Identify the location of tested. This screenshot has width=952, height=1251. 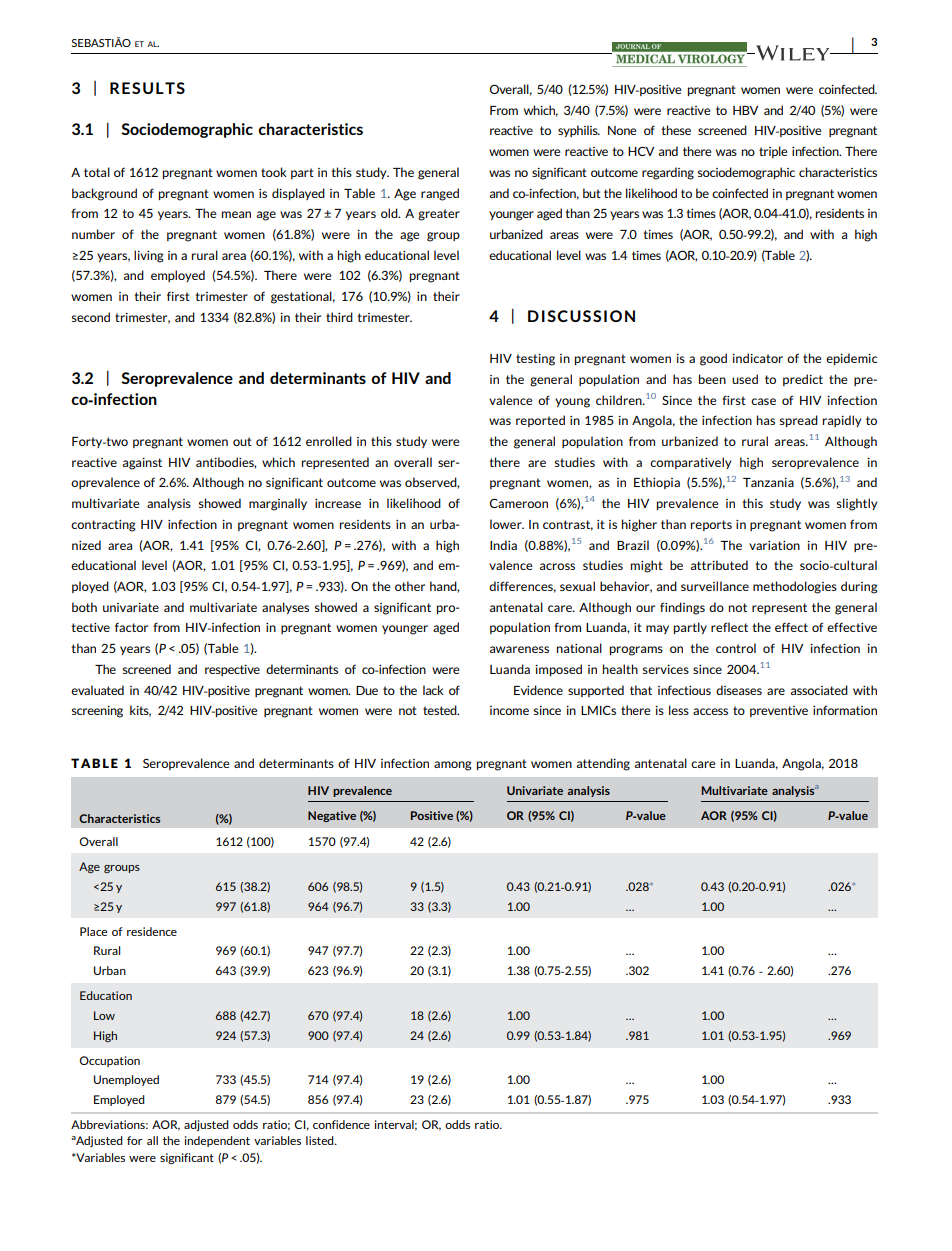
(441, 710).
